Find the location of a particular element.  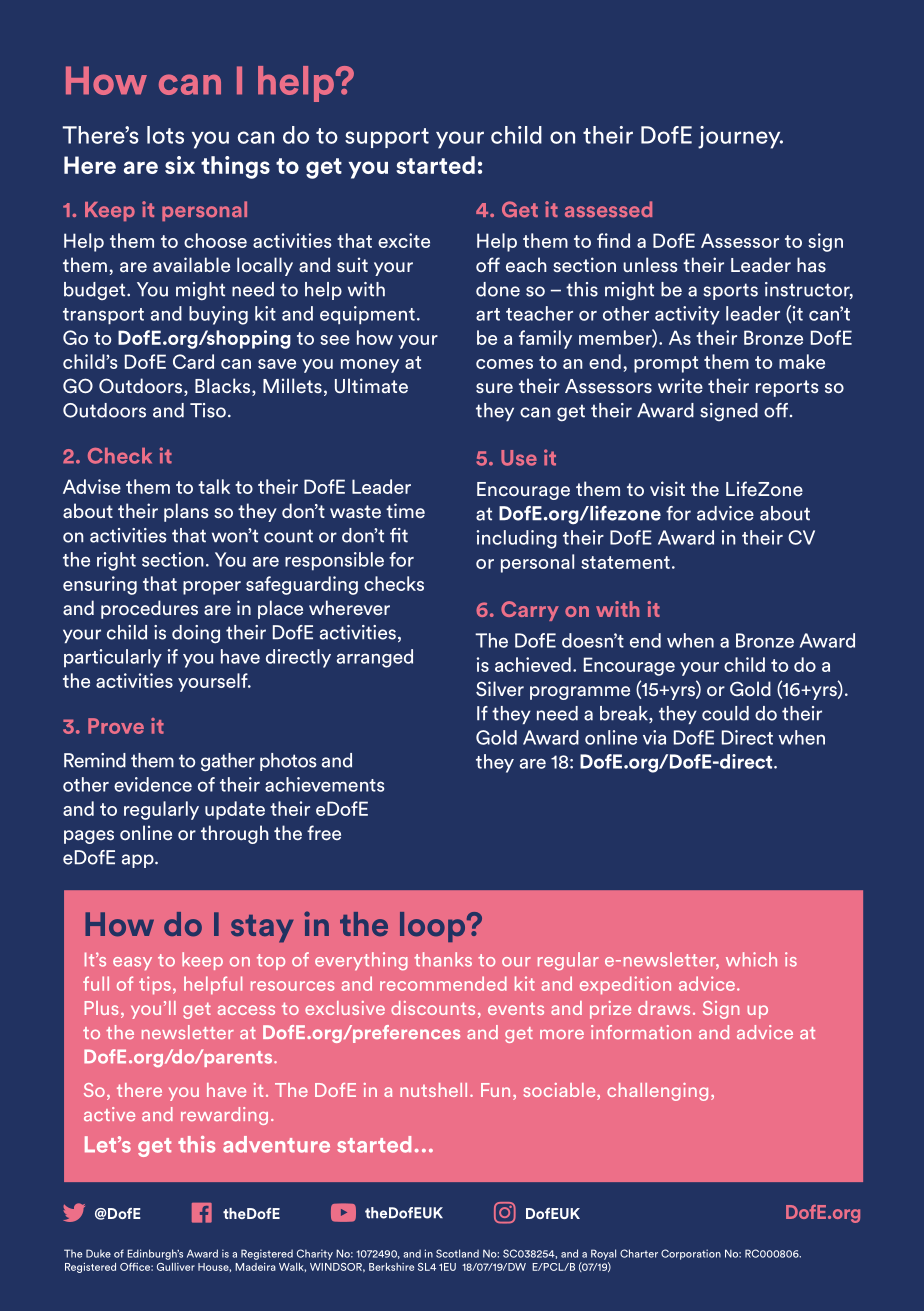

tips is located at coordinates (155, 985).
